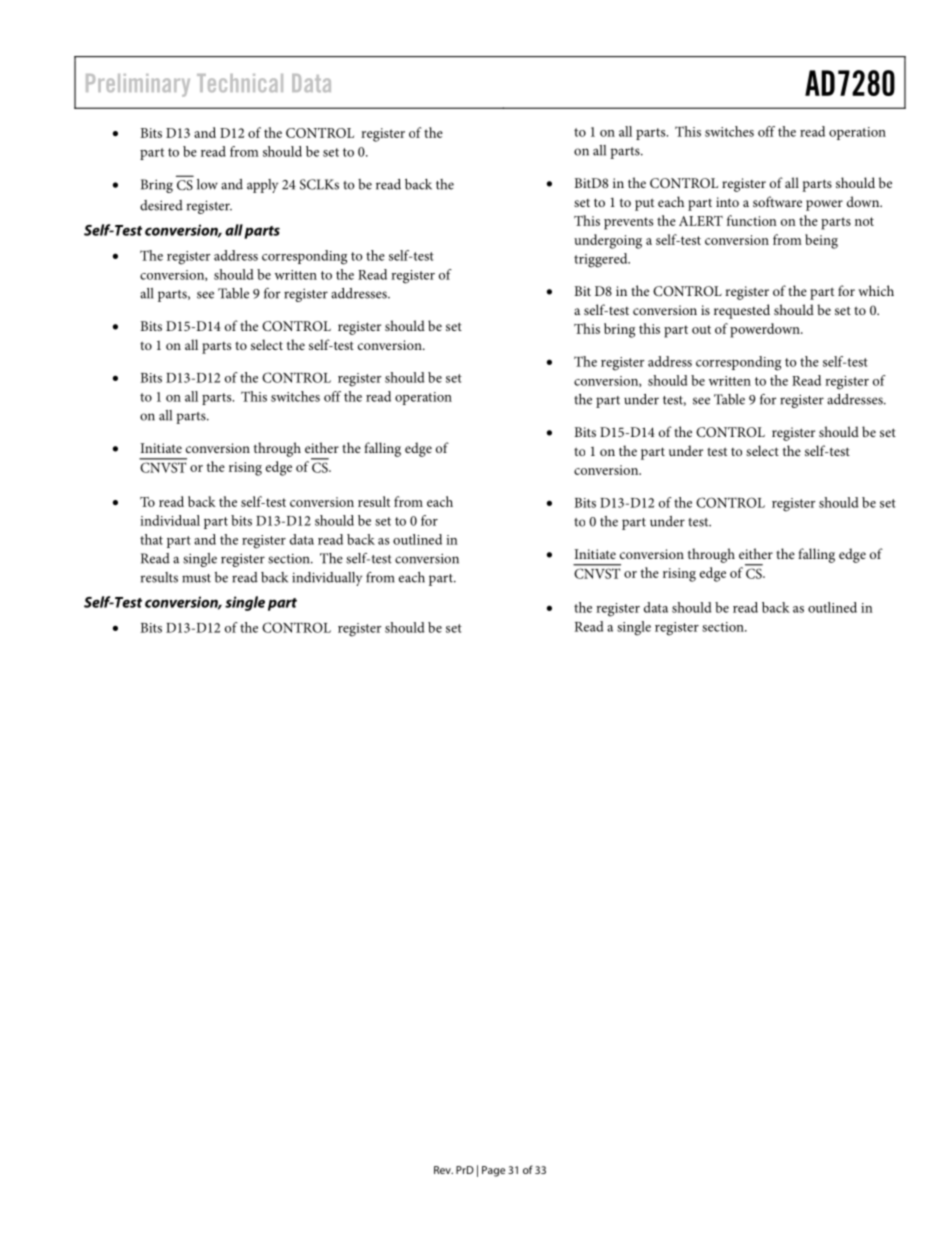 This screenshot has width=952, height=1233. I want to click on function, so click(752, 220).
